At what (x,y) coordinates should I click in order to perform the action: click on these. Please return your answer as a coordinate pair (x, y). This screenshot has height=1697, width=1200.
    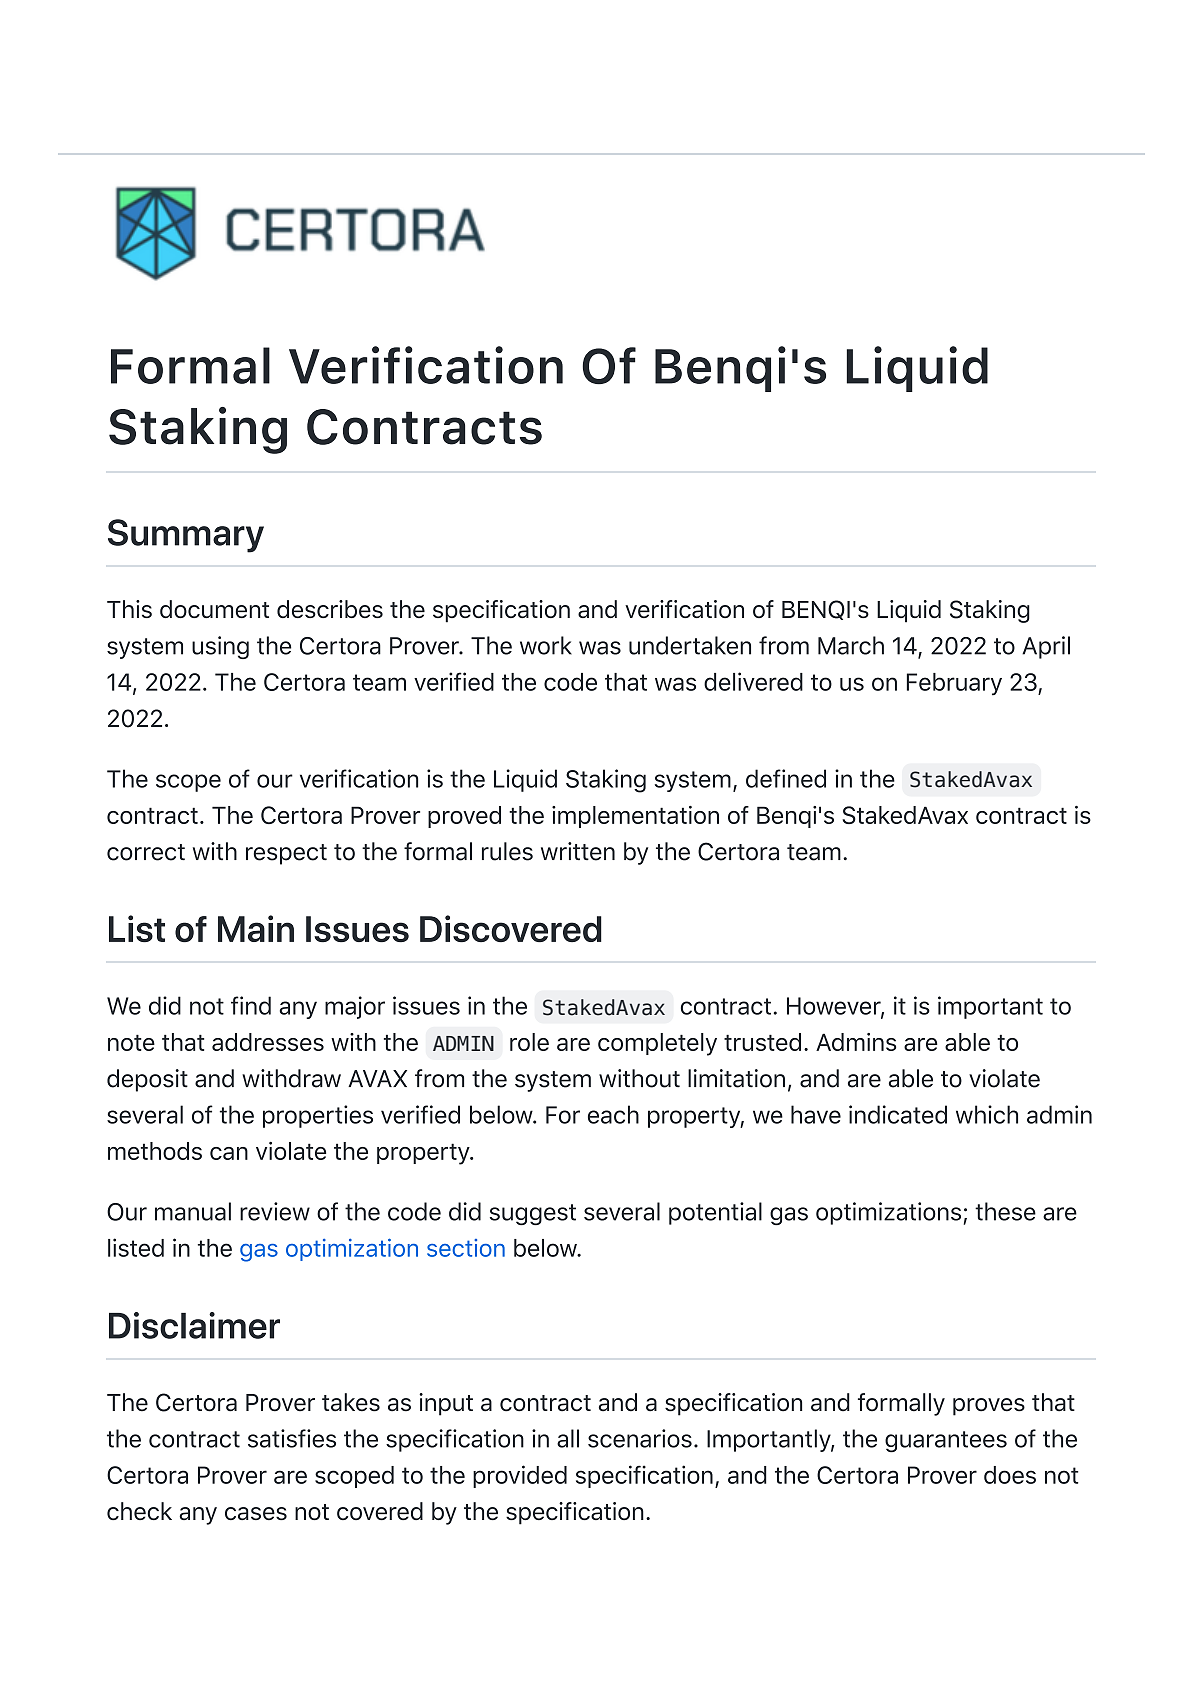
    Looking at the image, I should click on (1005, 1211).
